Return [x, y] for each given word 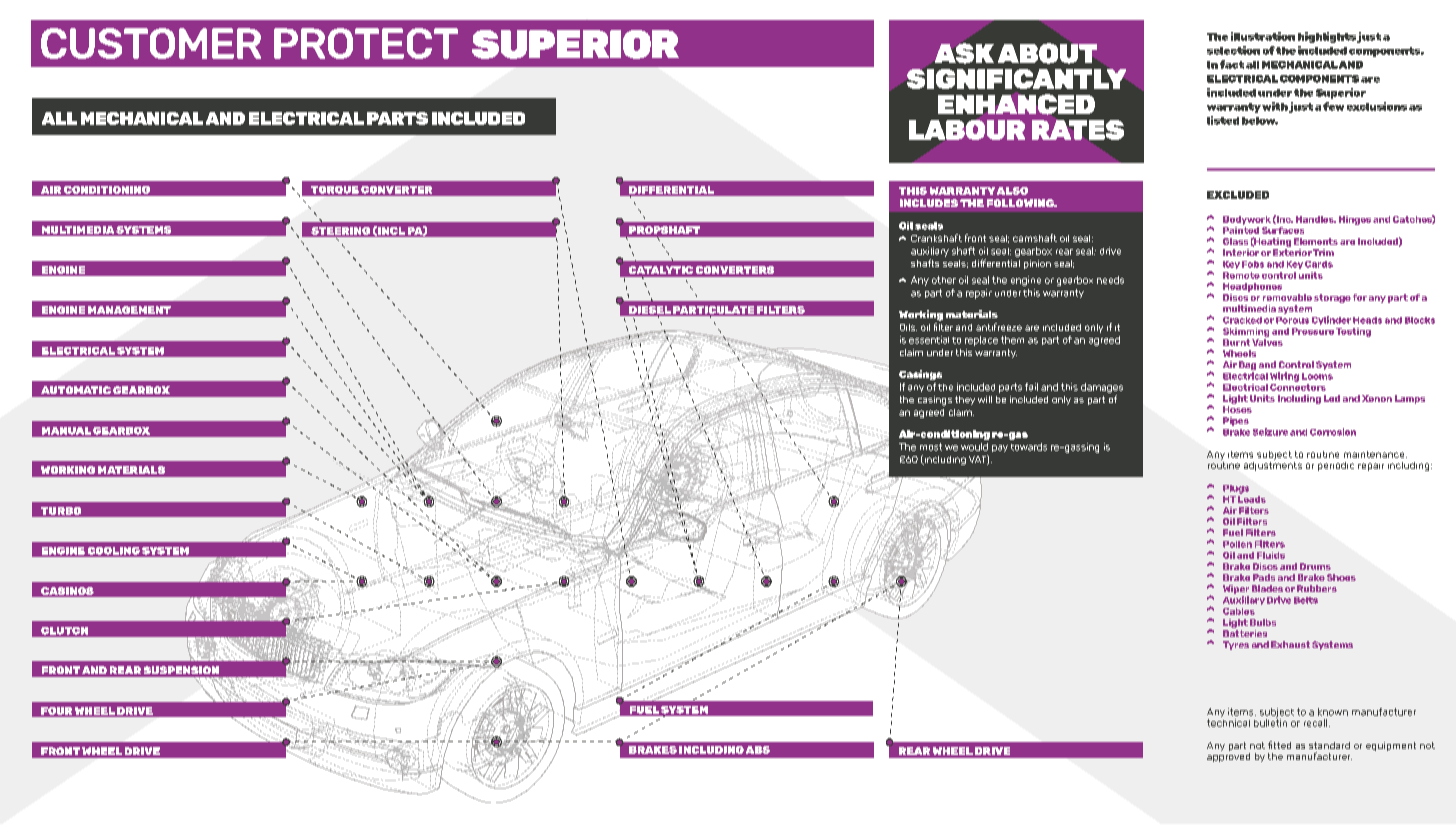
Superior [1341, 93]
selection [1233, 50]
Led [1332, 398]
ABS [758, 750]
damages [1102, 388]
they [965, 400]
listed [1223, 120]
